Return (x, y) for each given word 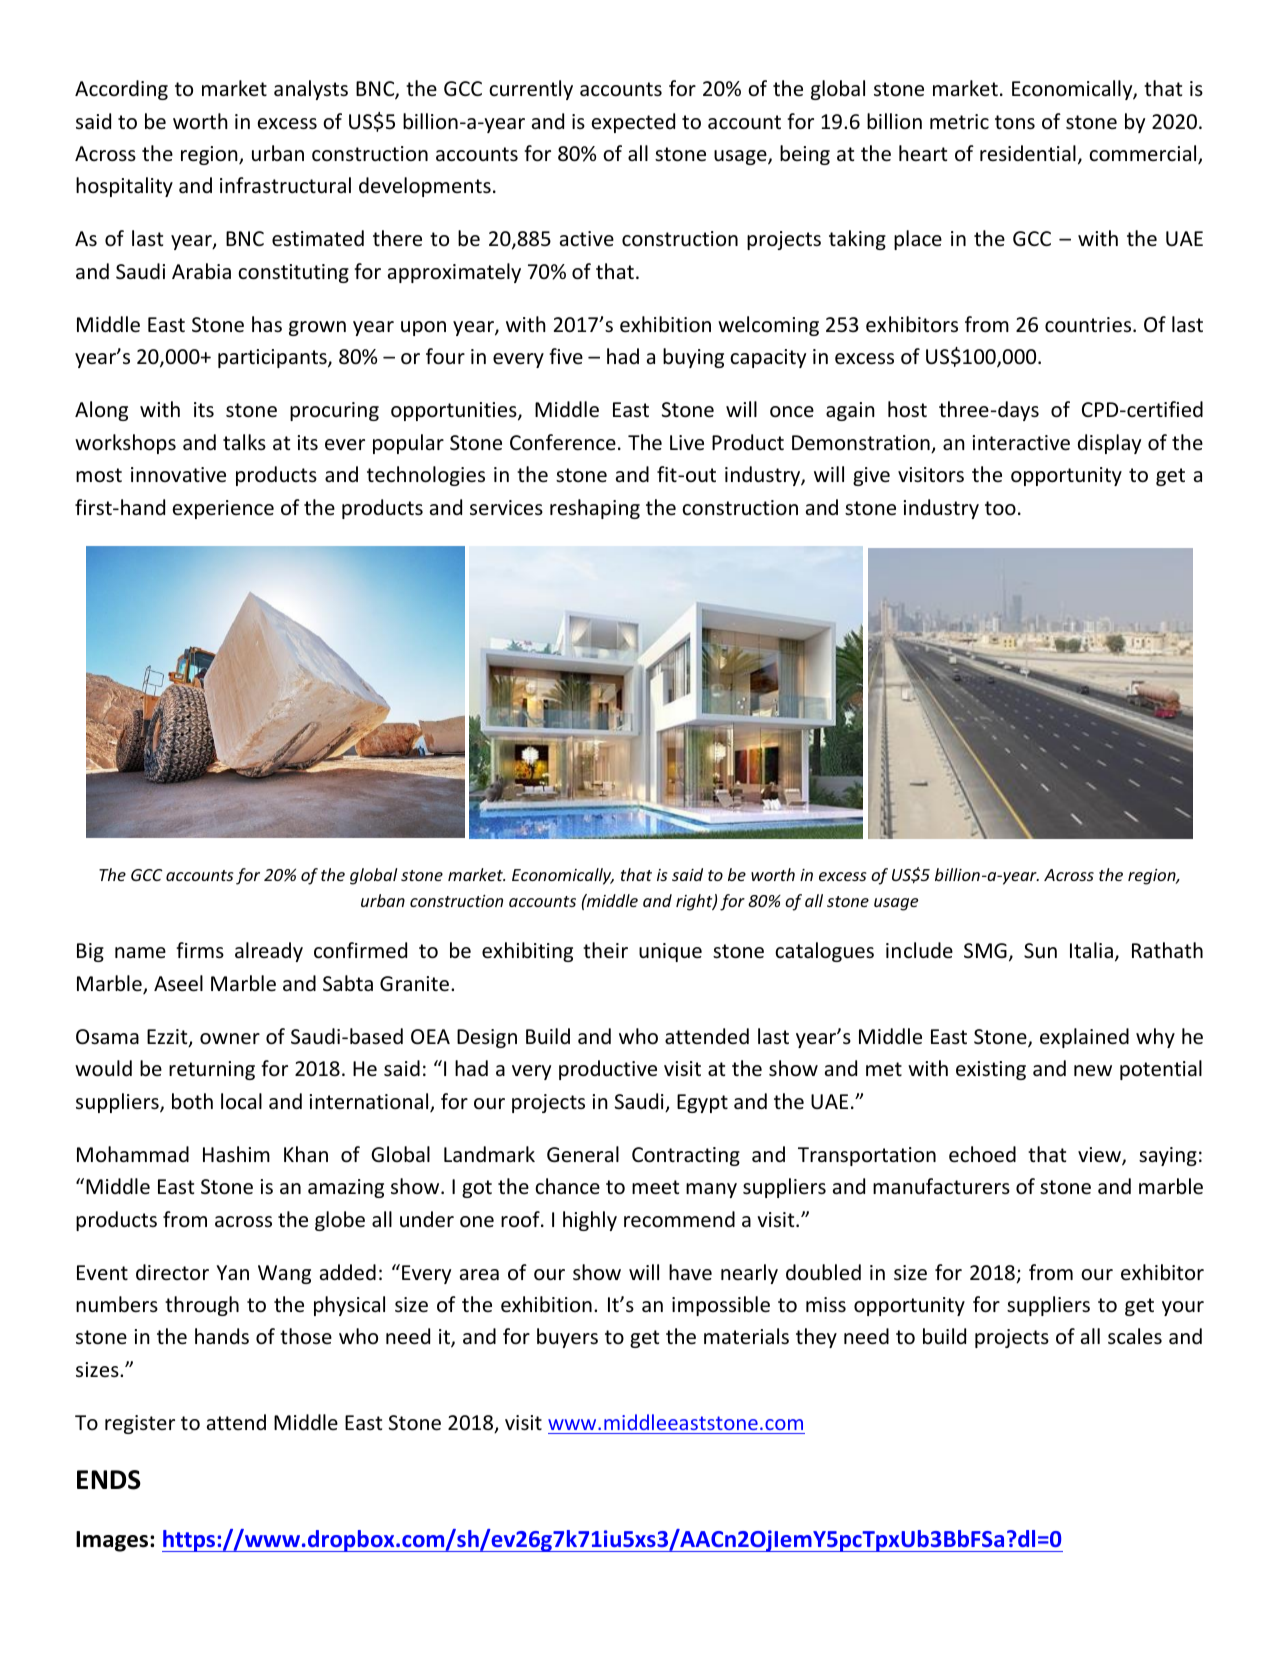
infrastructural (285, 185)
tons (1015, 122)
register (140, 1424)
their (605, 950)
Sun (1040, 951)
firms (200, 950)
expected (633, 123)
